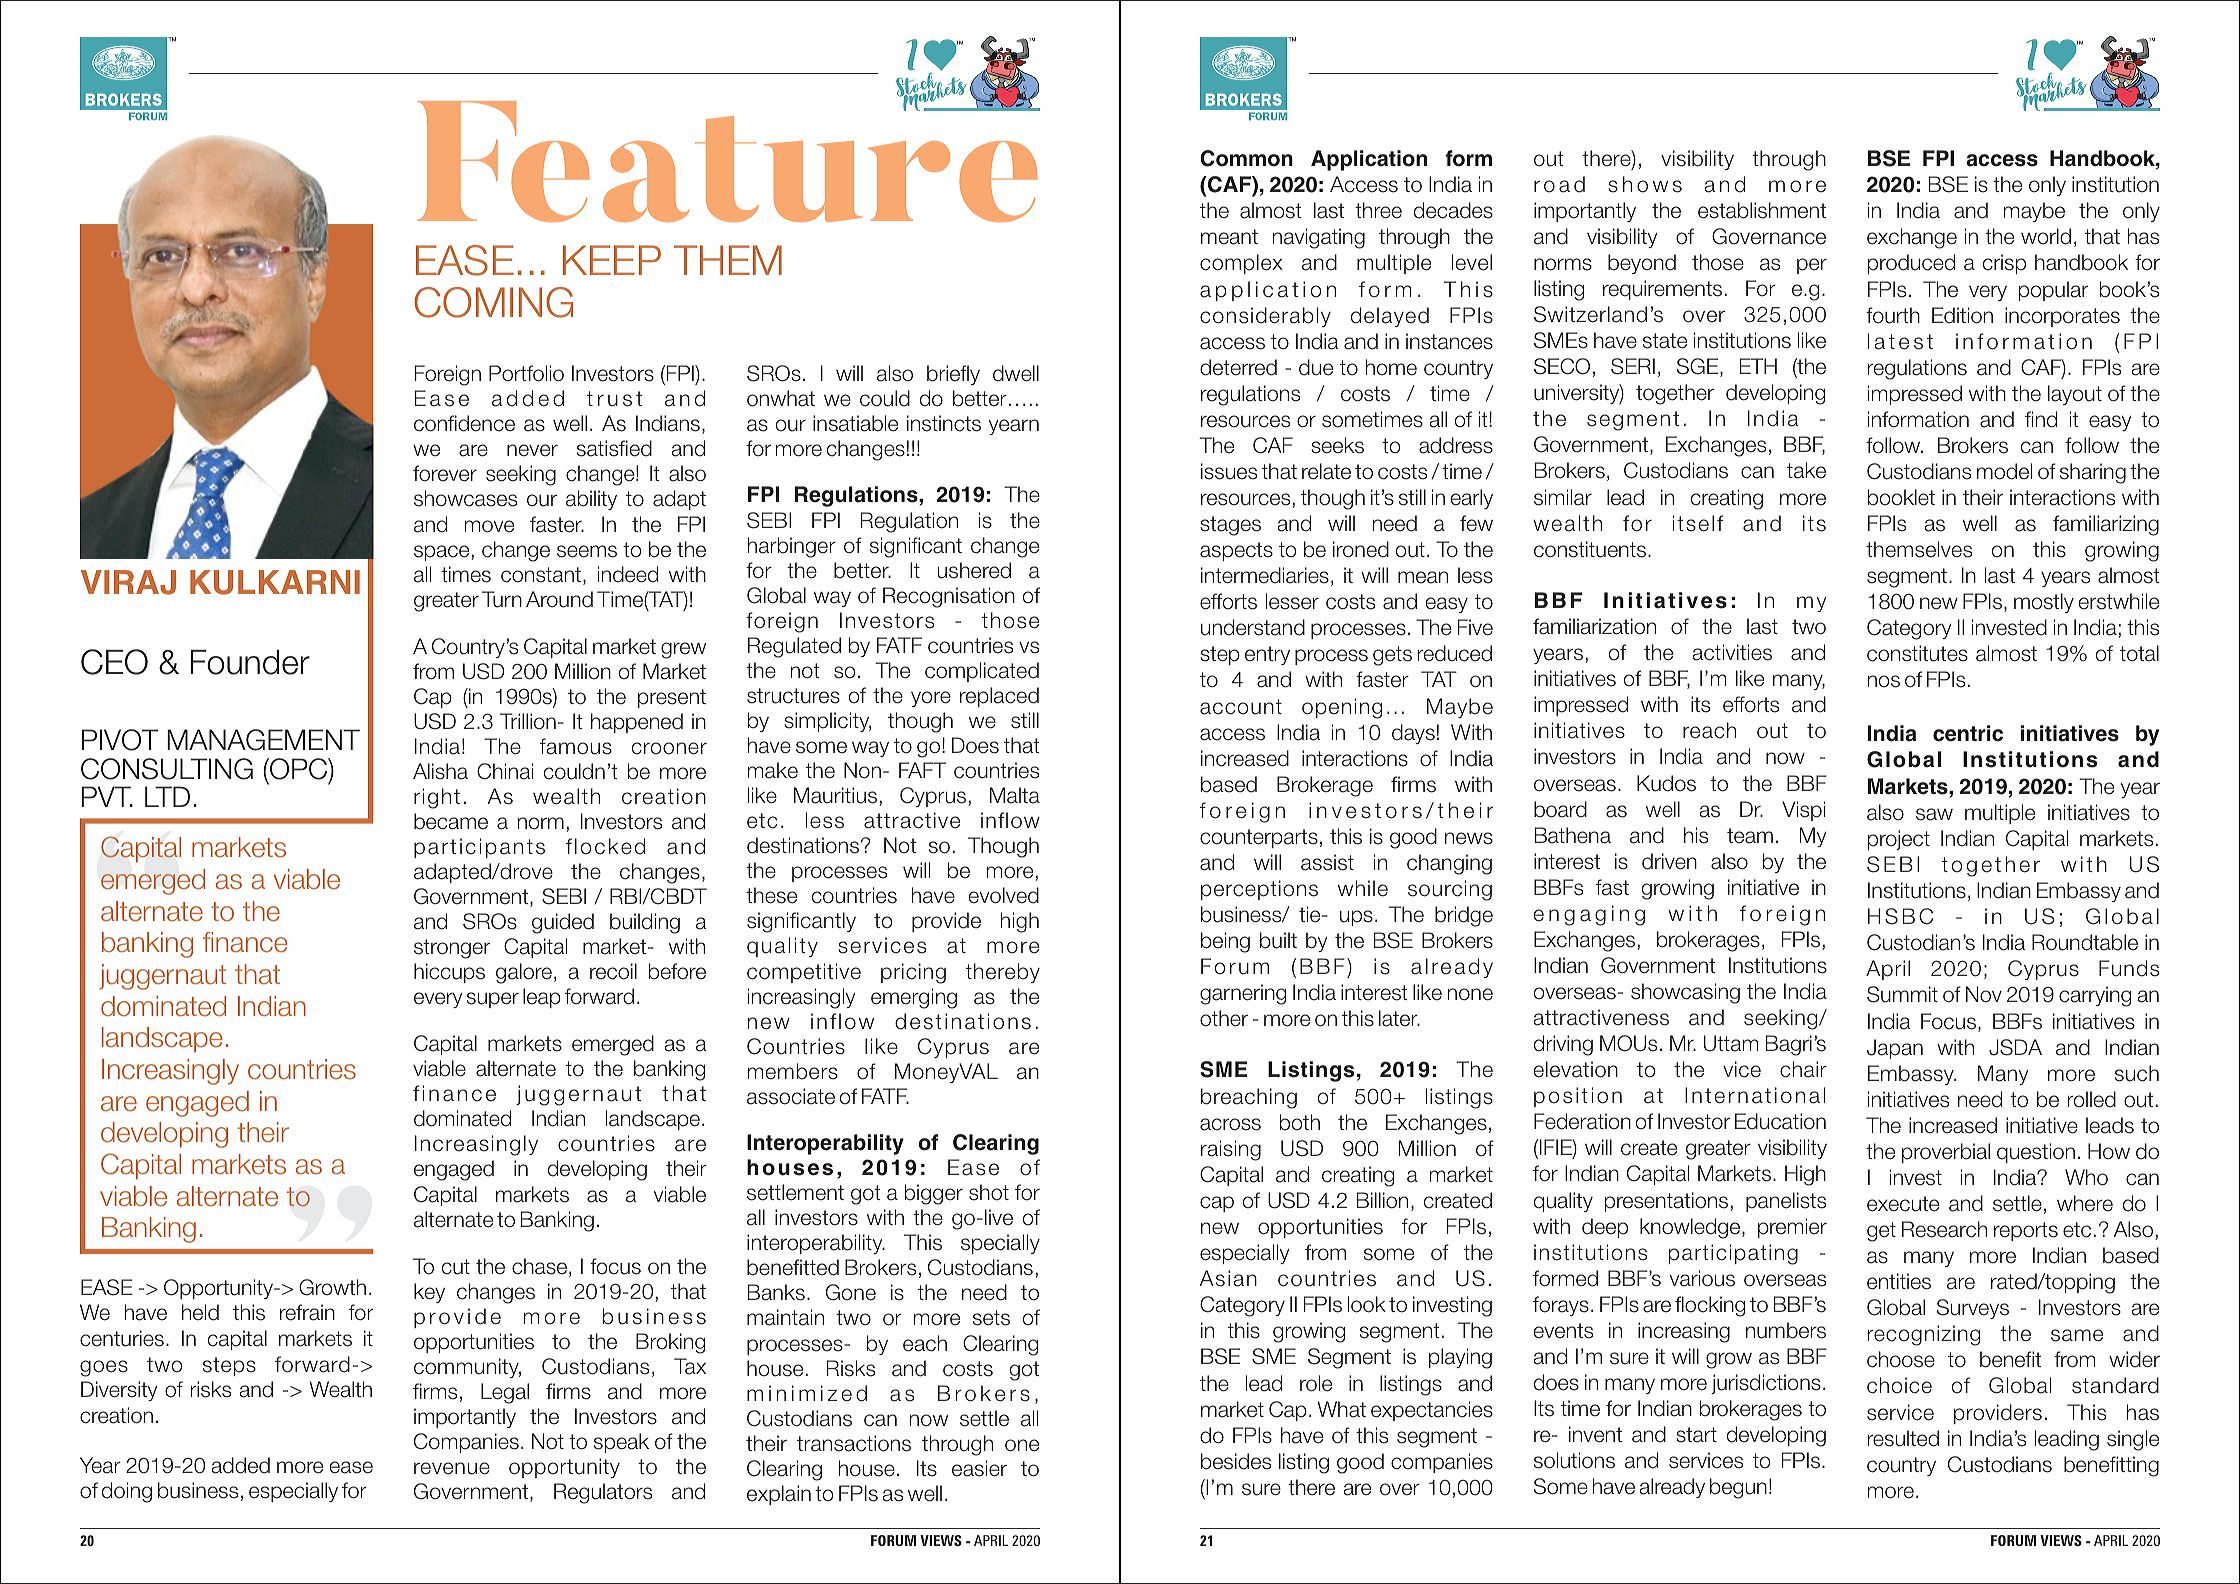 The width and height of the document is (2240, 1584). Describe the element at coordinates (1762, 210) in the document. I see `establishment` at that location.
